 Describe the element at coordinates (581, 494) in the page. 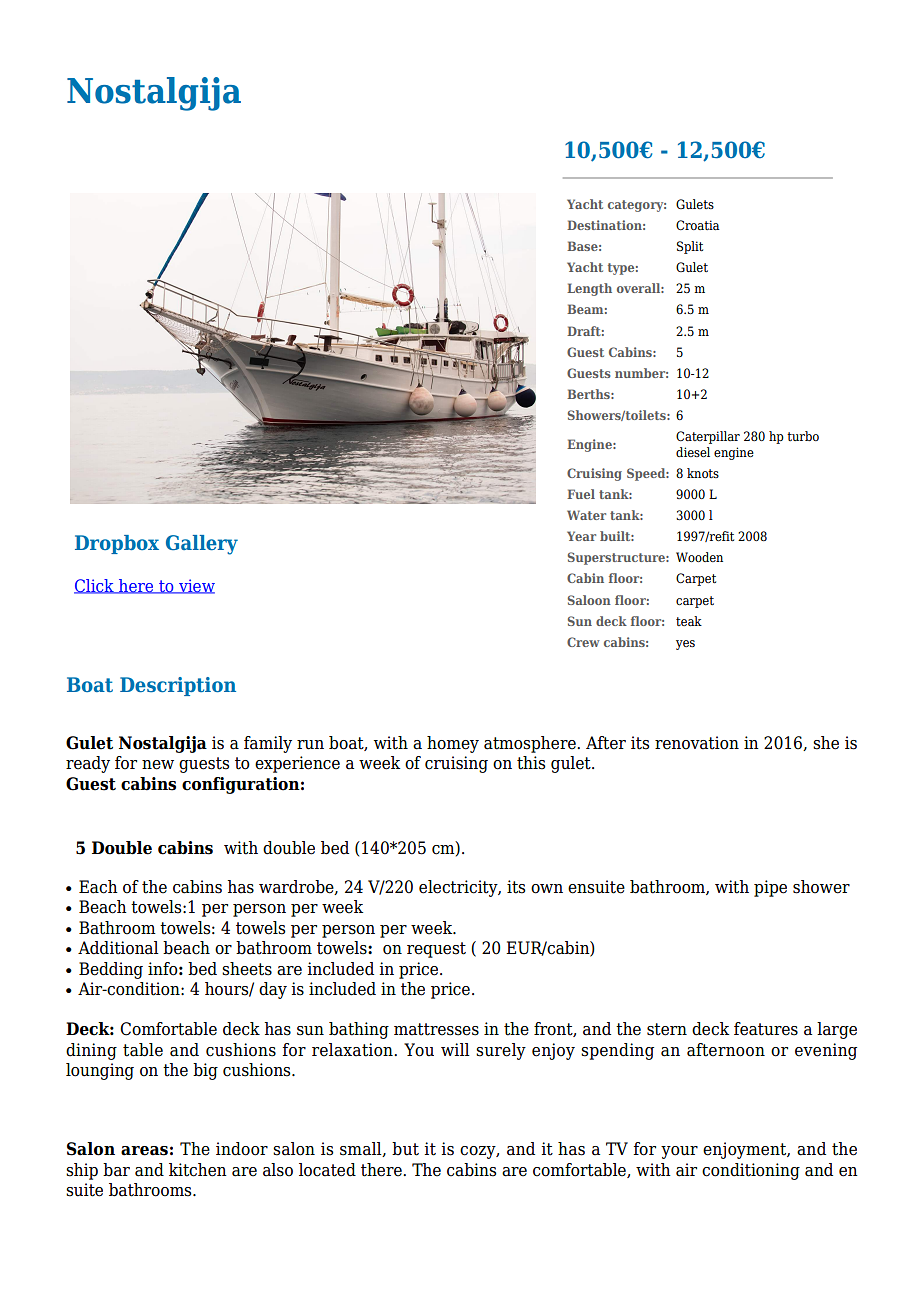

I see `Fuel` at that location.
